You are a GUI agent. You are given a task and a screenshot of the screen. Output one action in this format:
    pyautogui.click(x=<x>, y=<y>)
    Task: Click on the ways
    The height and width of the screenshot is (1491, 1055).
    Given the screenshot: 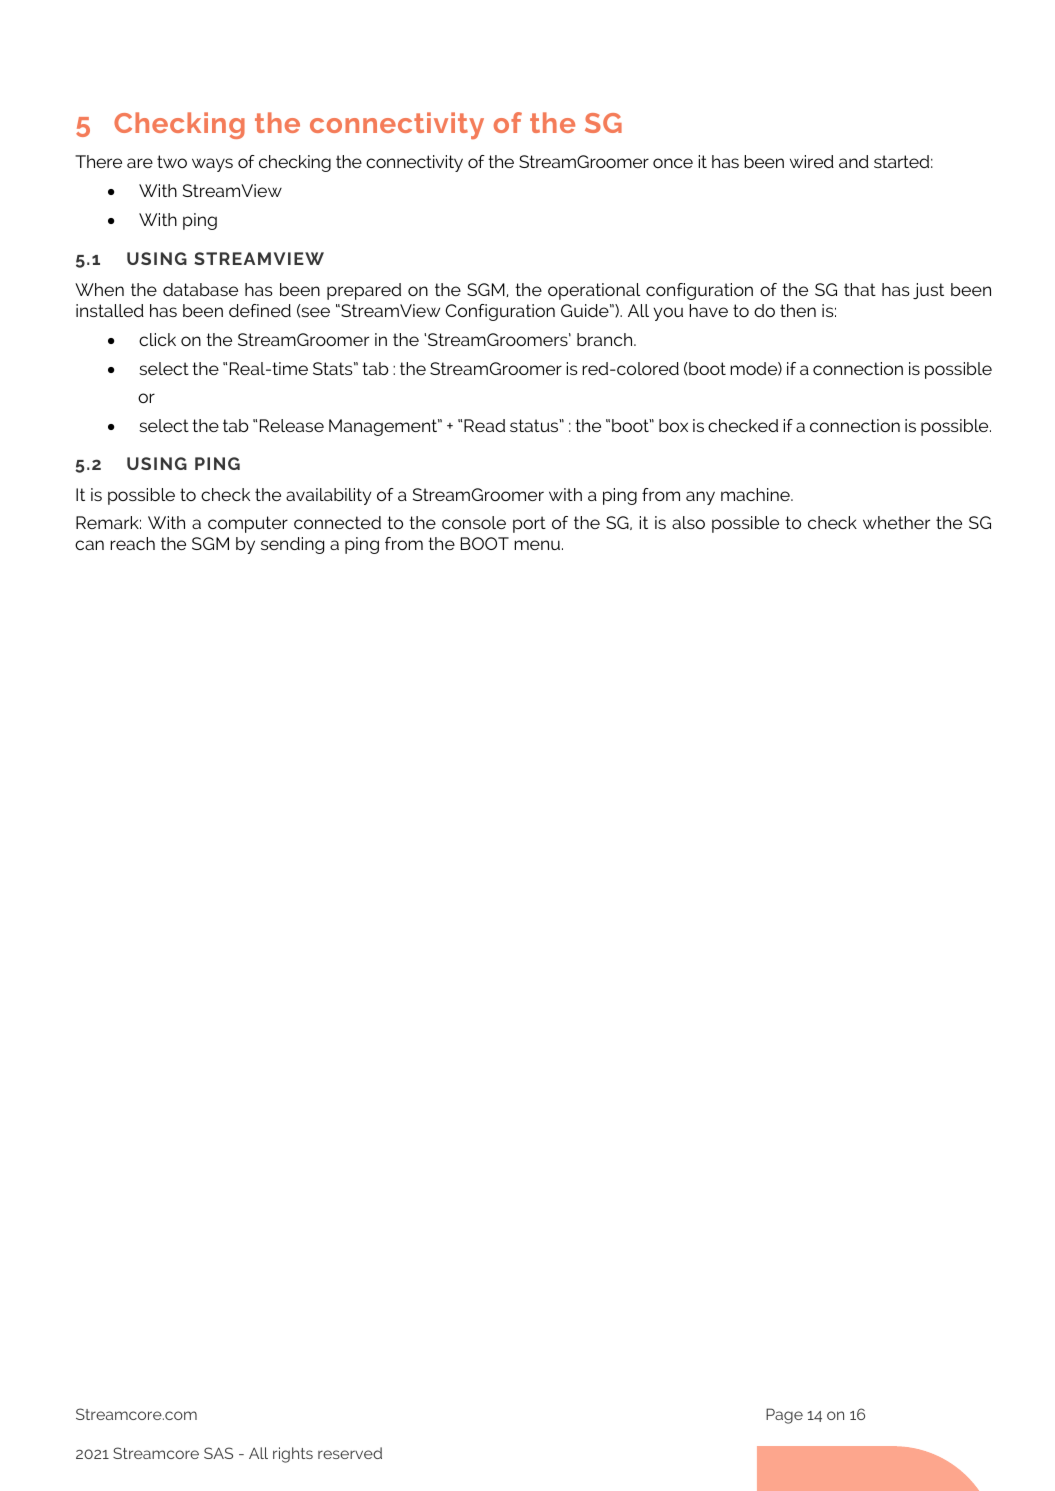 What is the action you would take?
    pyautogui.click(x=212, y=165)
